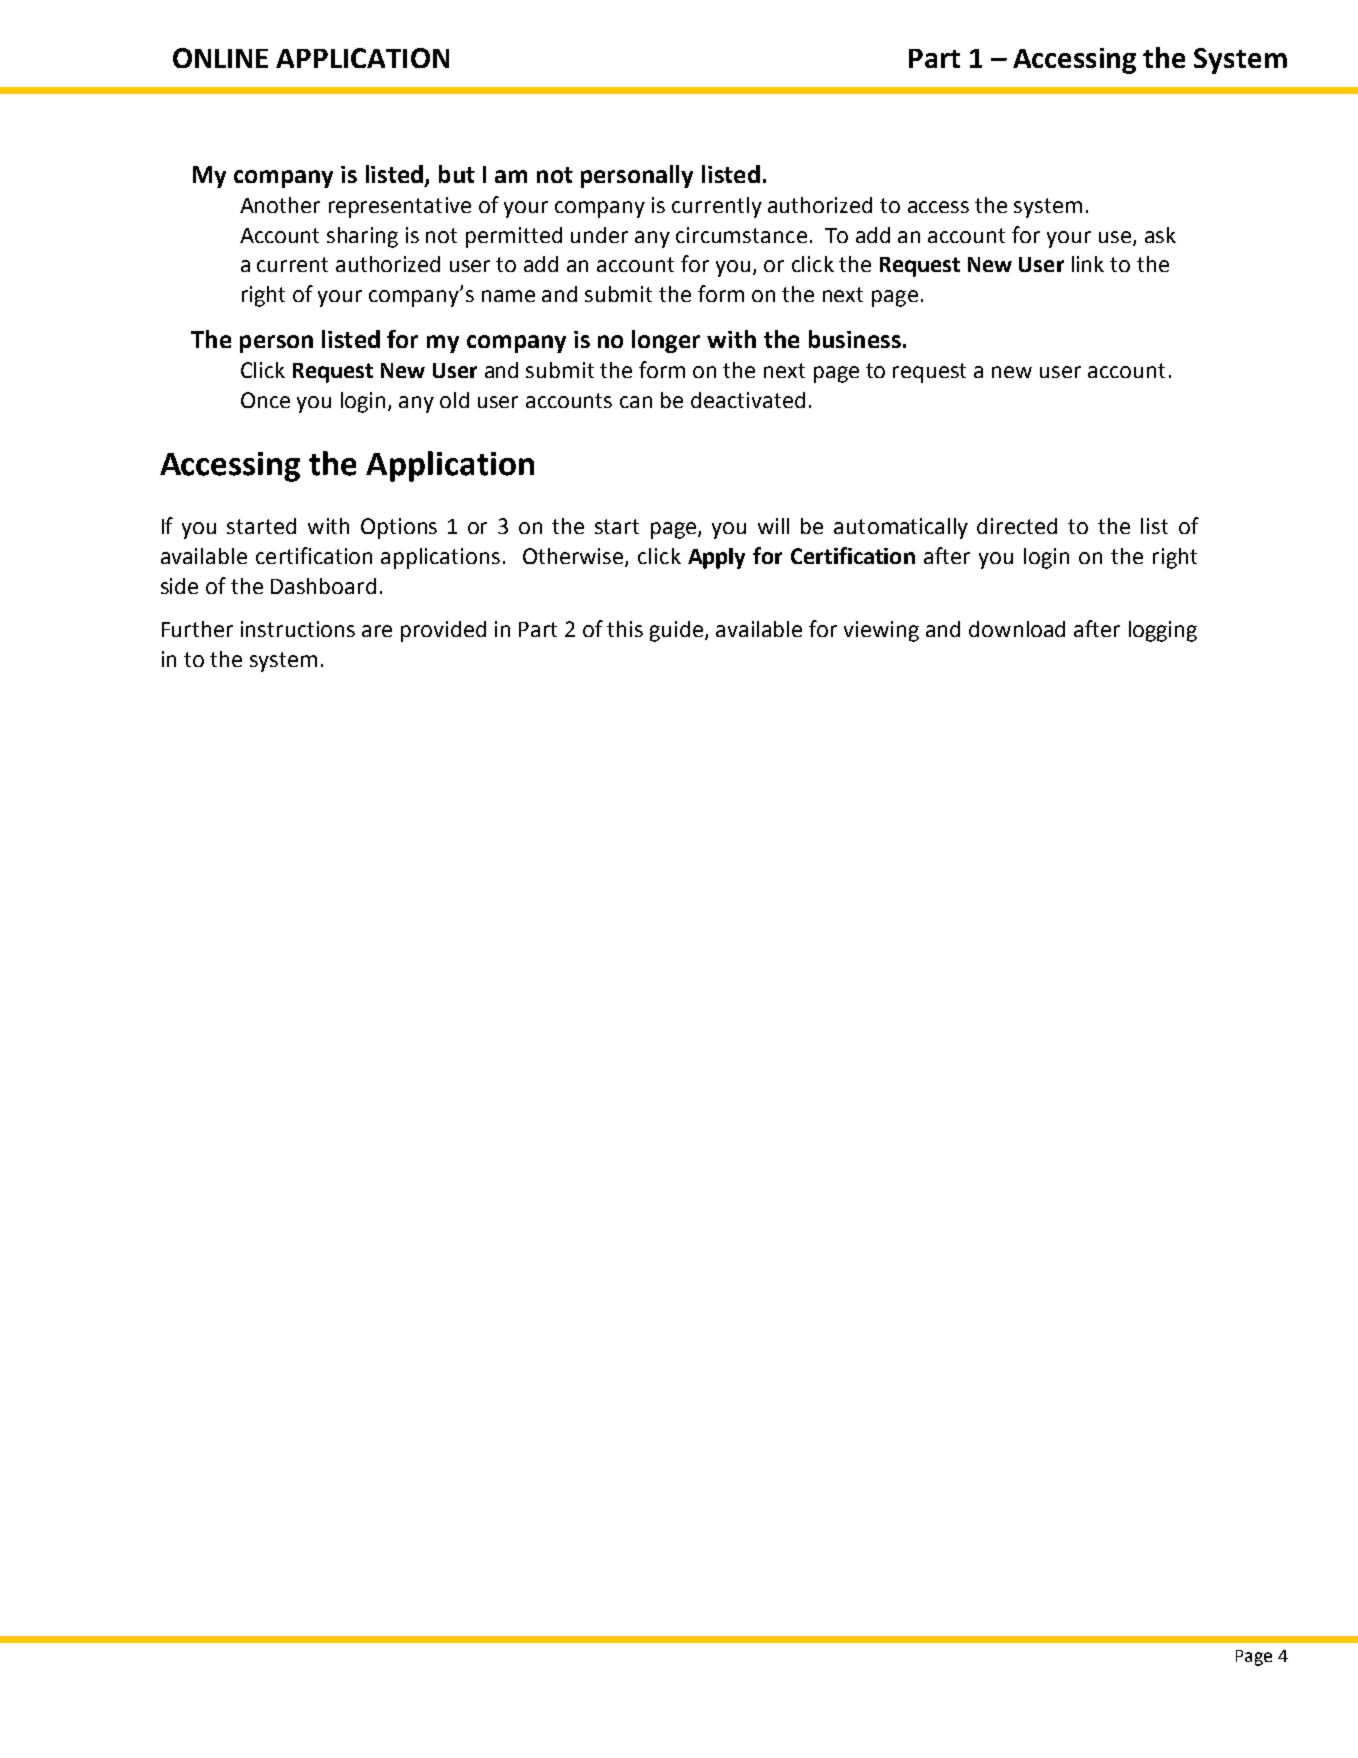 The image size is (1358, 1758). What do you see at coordinates (741, 235) in the document?
I see `circumstance` at bounding box center [741, 235].
